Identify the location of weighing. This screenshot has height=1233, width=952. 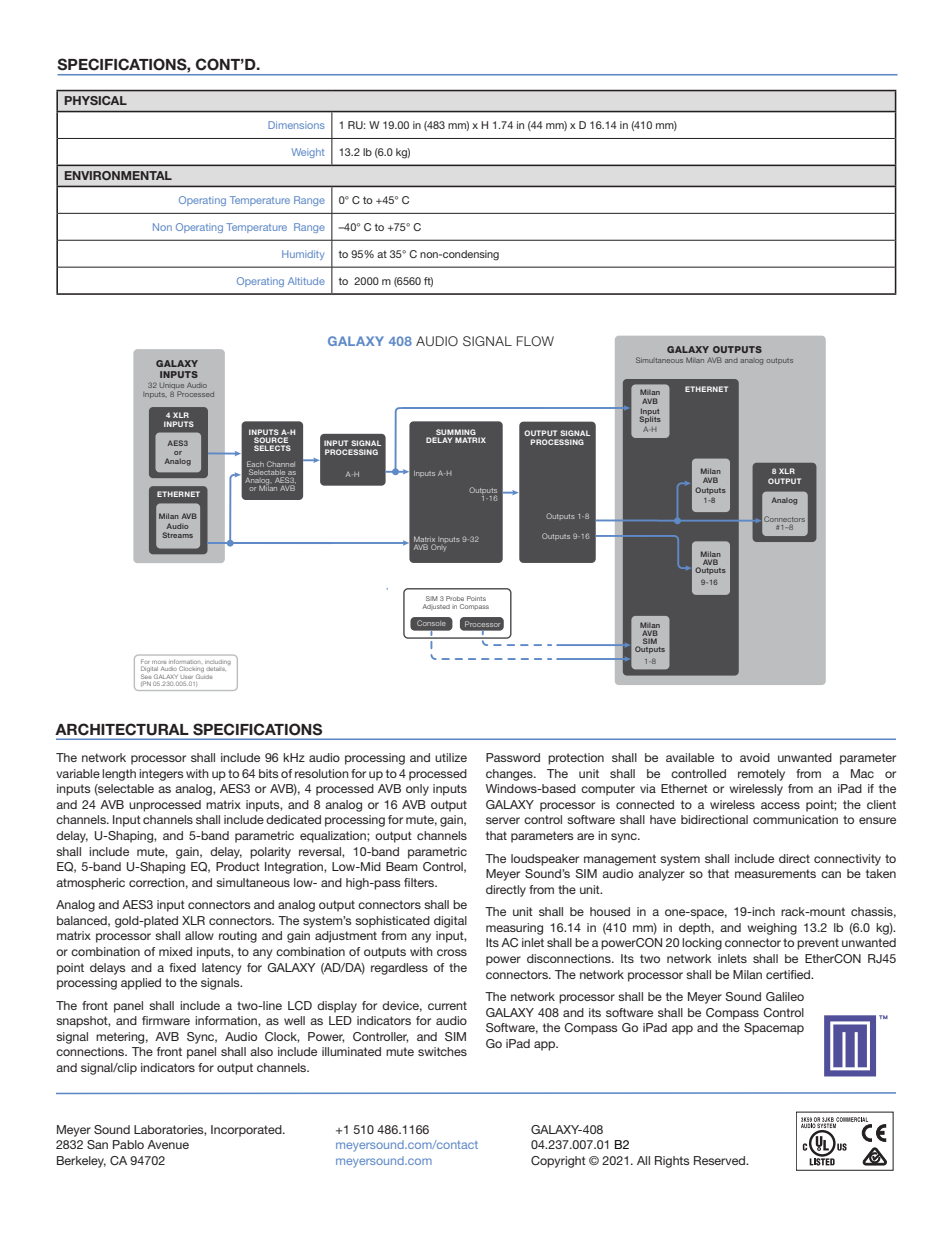
(772, 929).
